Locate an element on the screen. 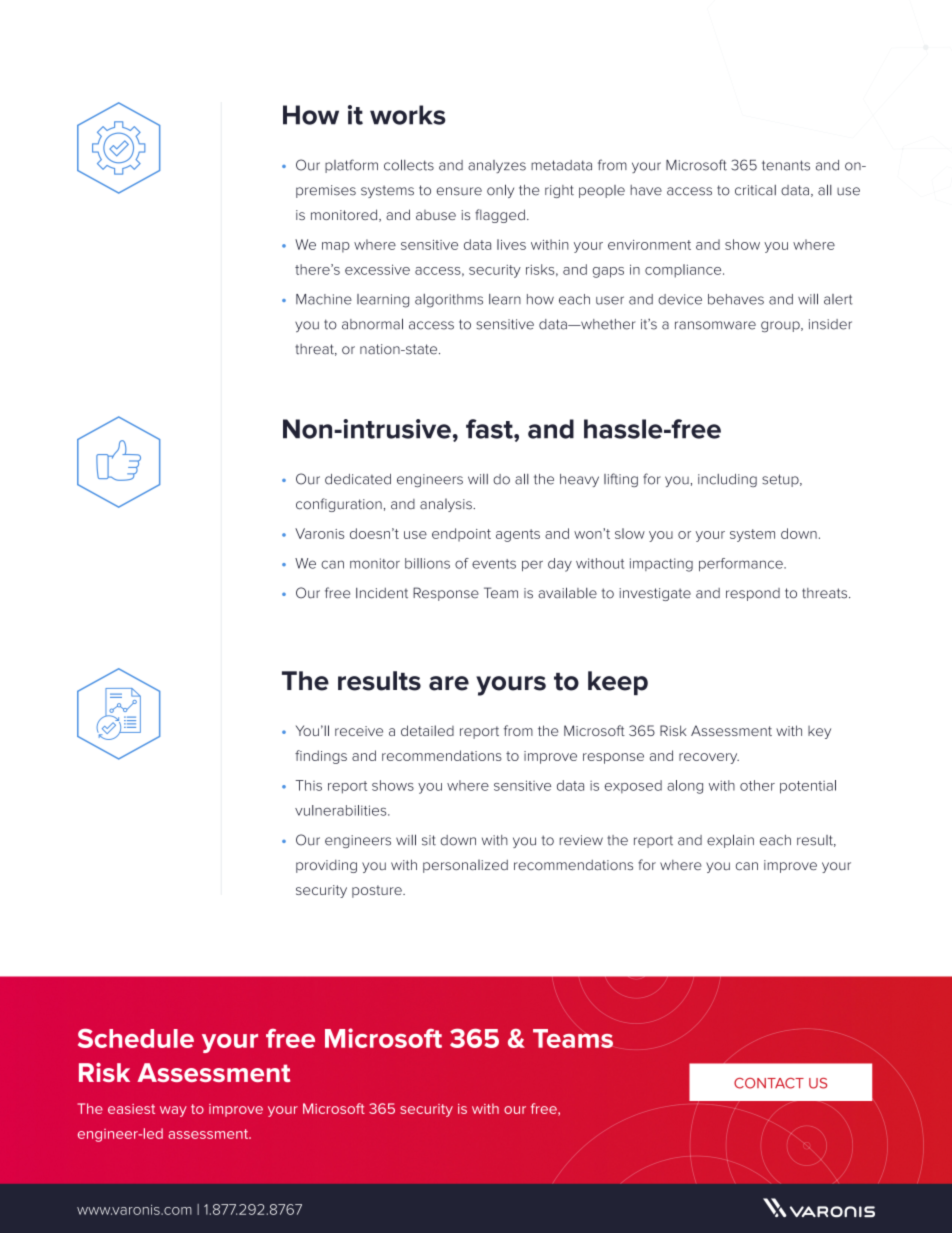 This screenshot has height=1233, width=952. analyzes is located at coordinates (497, 166).
